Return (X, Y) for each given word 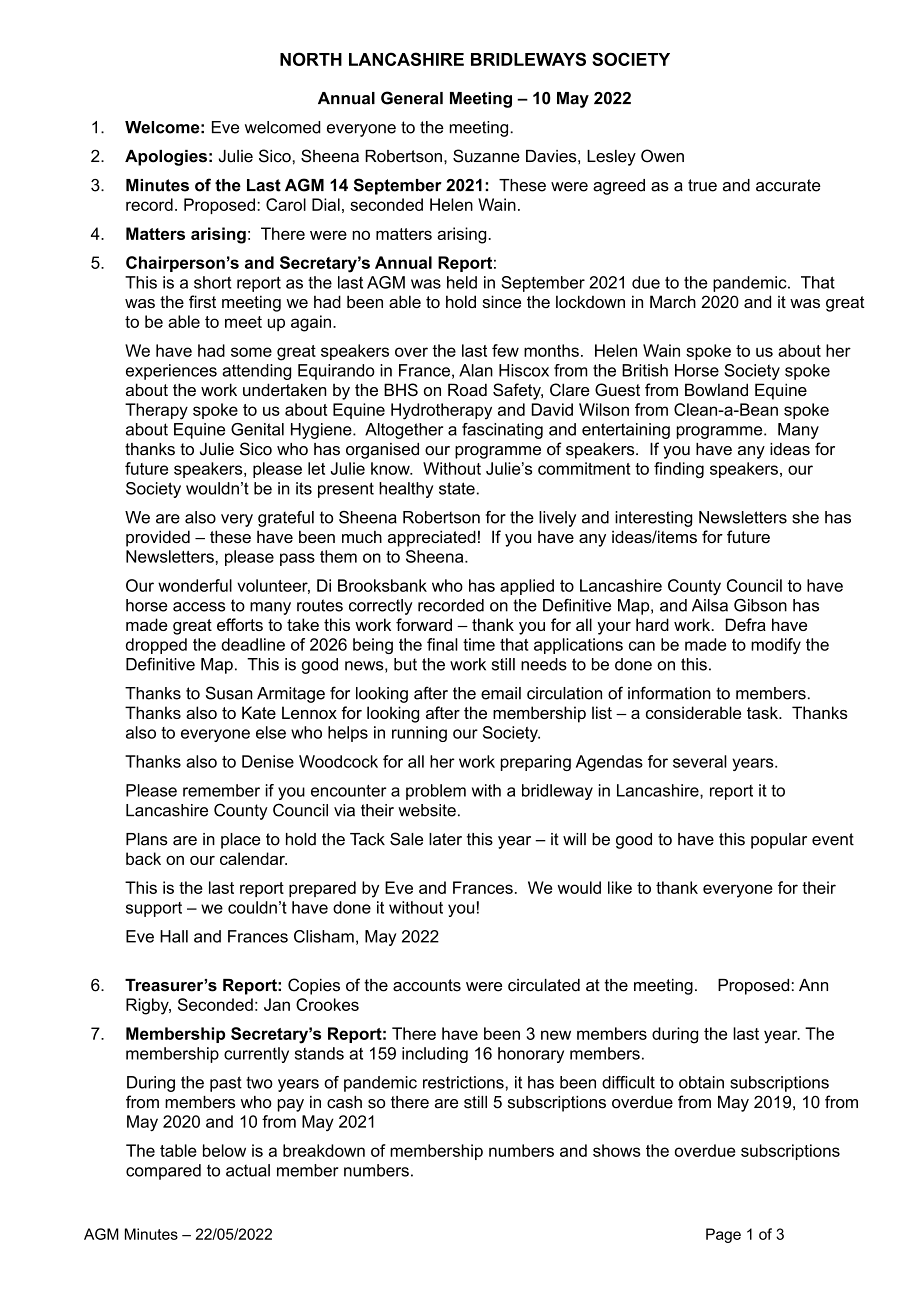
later (445, 839)
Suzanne (486, 156)
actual (248, 1170)
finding (679, 470)
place (241, 841)
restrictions (463, 1082)
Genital (257, 429)
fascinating (502, 431)
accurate (788, 185)
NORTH (311, 59)
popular (779, 841)
